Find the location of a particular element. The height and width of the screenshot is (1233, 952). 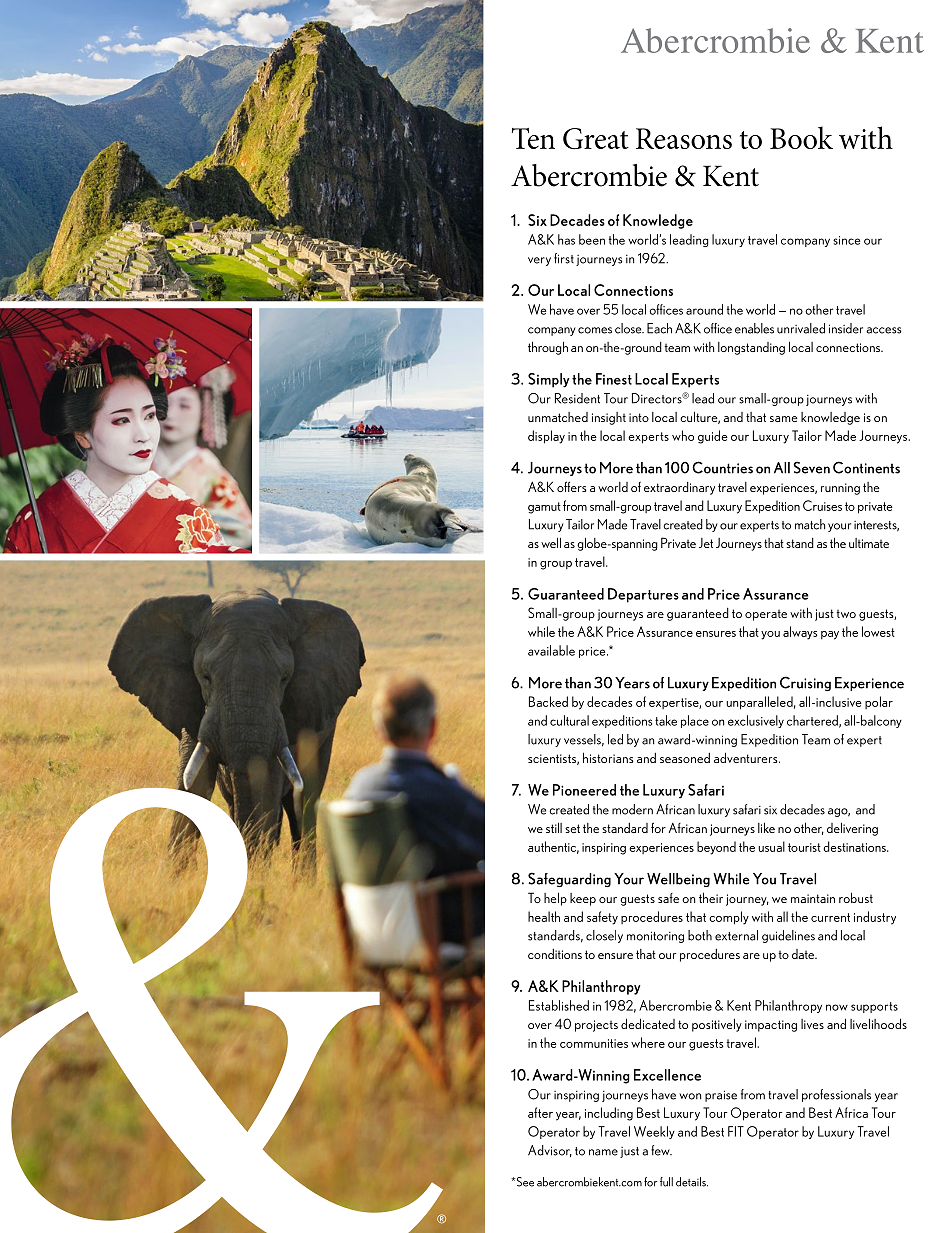

available is located at coordinates (551, 650).
